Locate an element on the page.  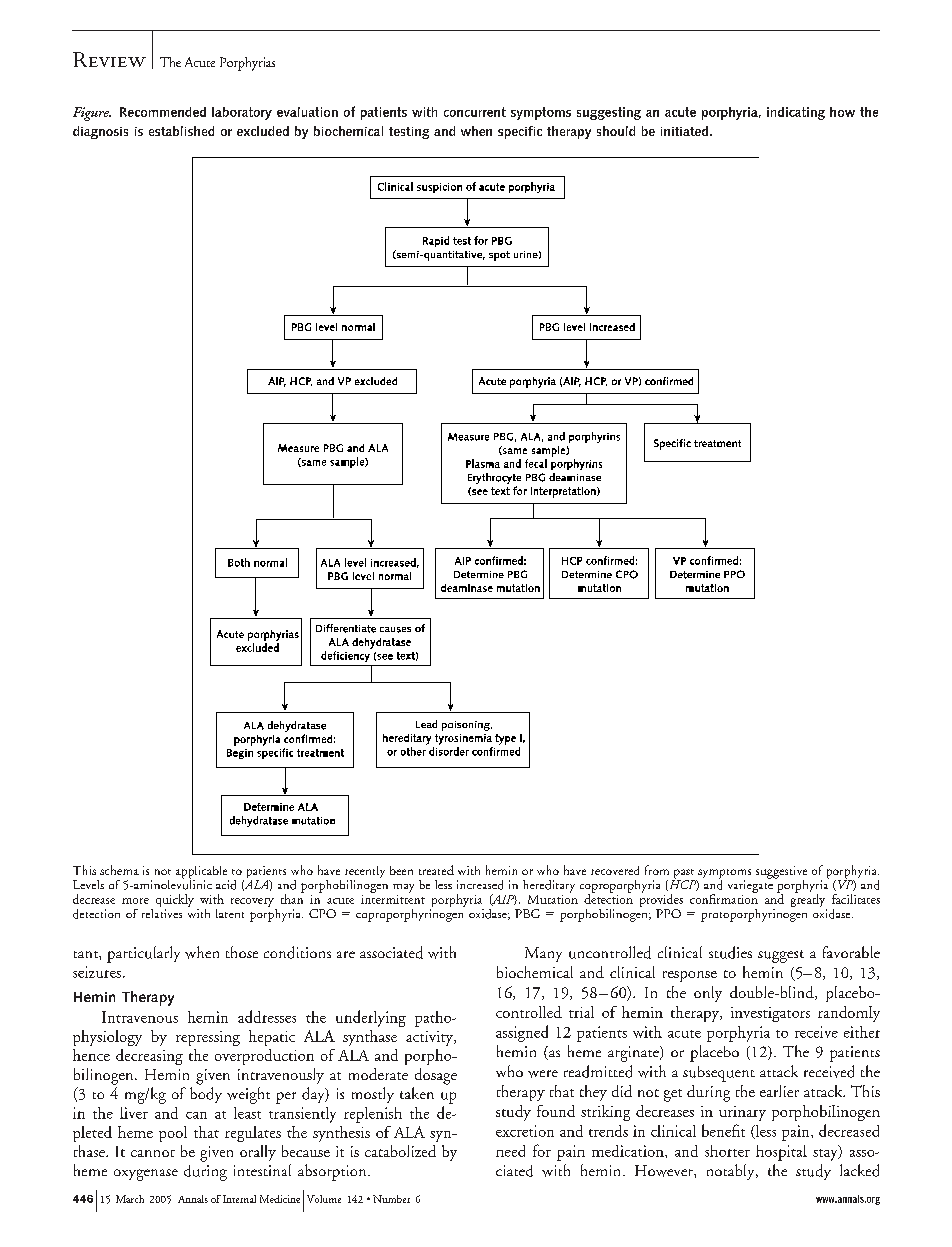
indicating is located at coordinates (796, 113).
